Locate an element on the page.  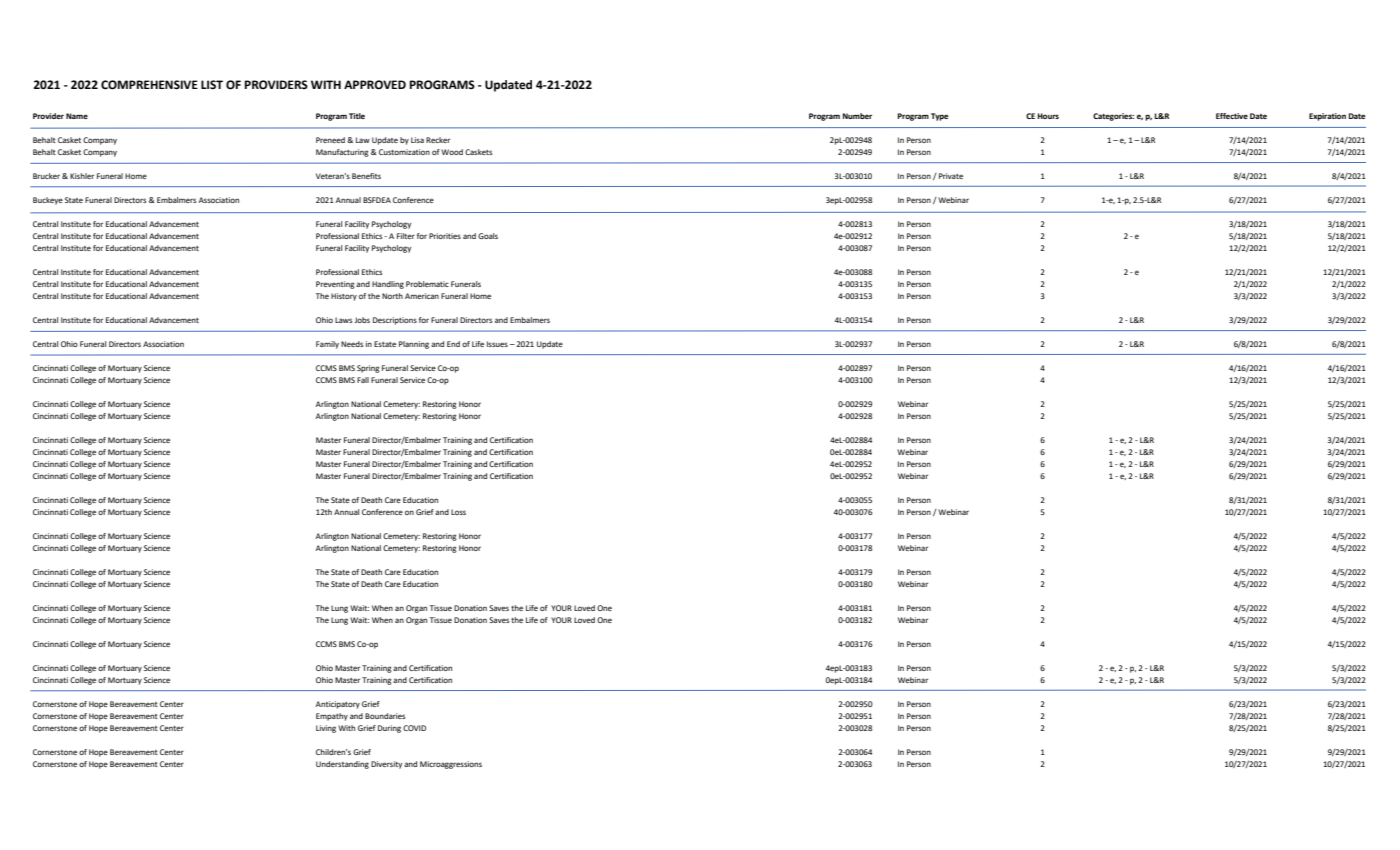
Living is located at coordinates (326, 729).
